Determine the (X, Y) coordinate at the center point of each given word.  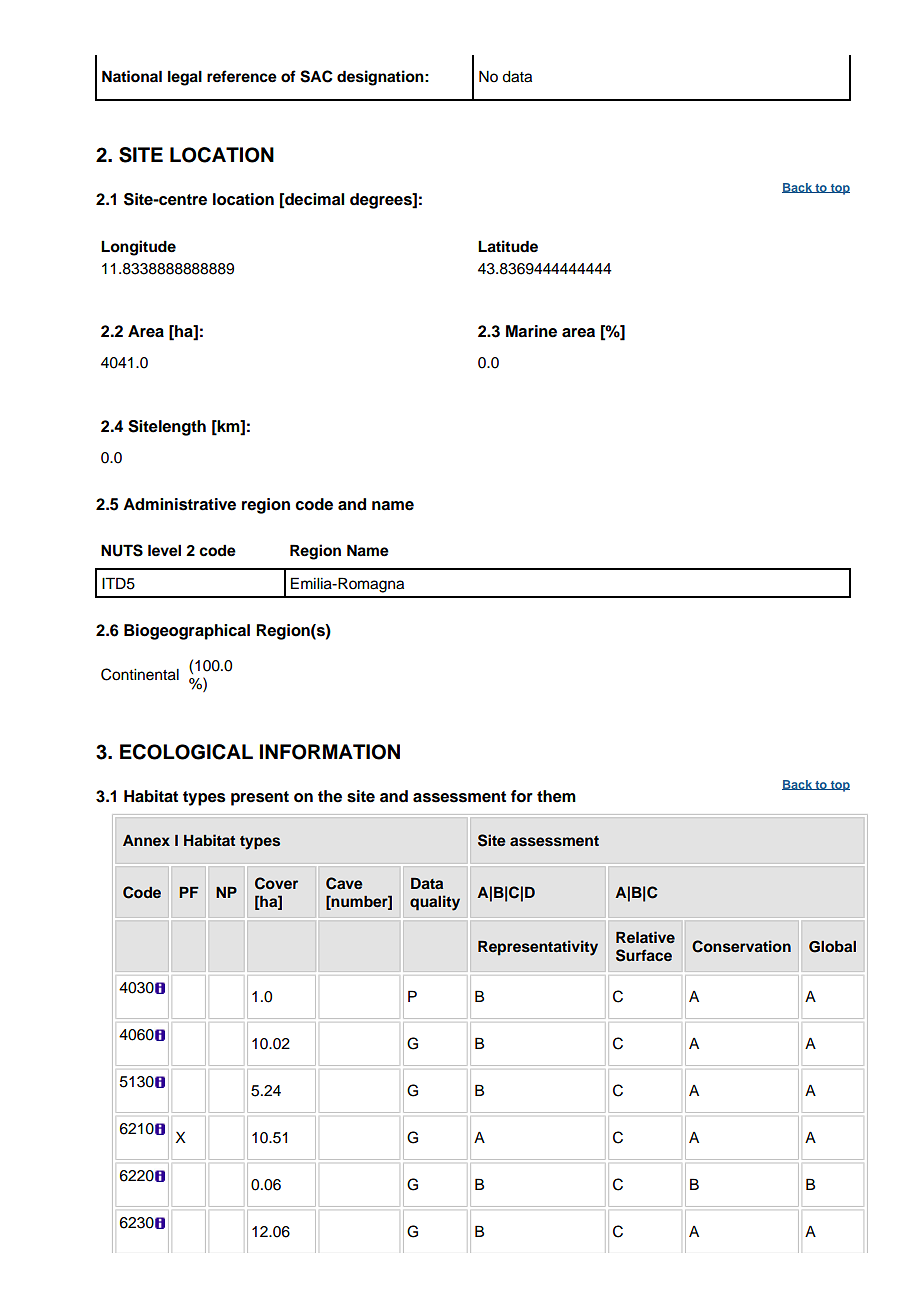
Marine (531, 331)
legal (185, 78)
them (556, 796)
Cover (276, 883)
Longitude (138, 248)
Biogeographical (187, 632)
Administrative (179, 504)
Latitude (508, 246)
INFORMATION (330, 752)
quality (435, 903)
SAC (316, 76)
